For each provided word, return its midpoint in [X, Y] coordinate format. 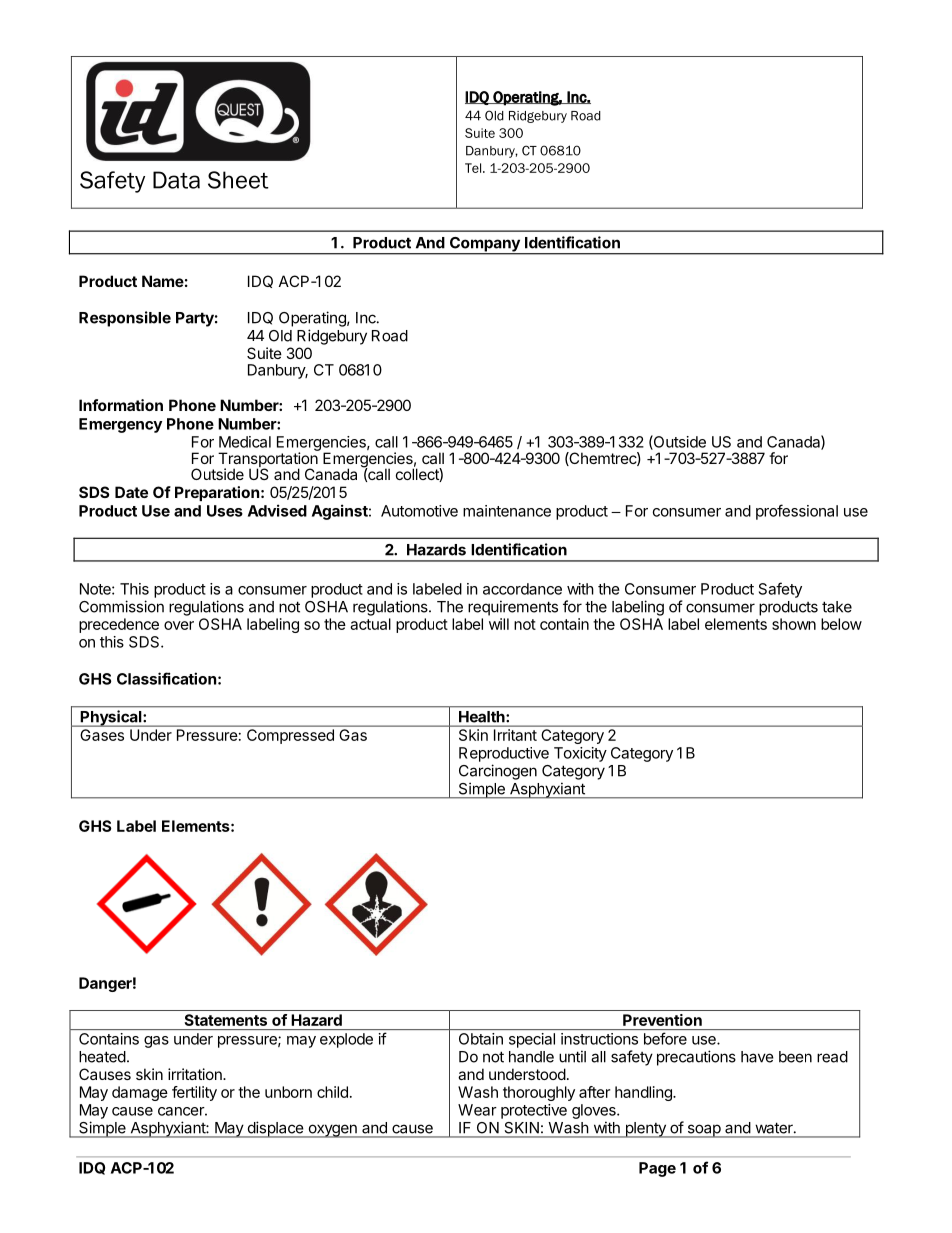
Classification [166, 678]
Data [176, 180]
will [499, 624]
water [775, 1128]
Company [484, 245]
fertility [194, 1093]
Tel [474, 168]
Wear [477, 1110]
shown [794, 624]
